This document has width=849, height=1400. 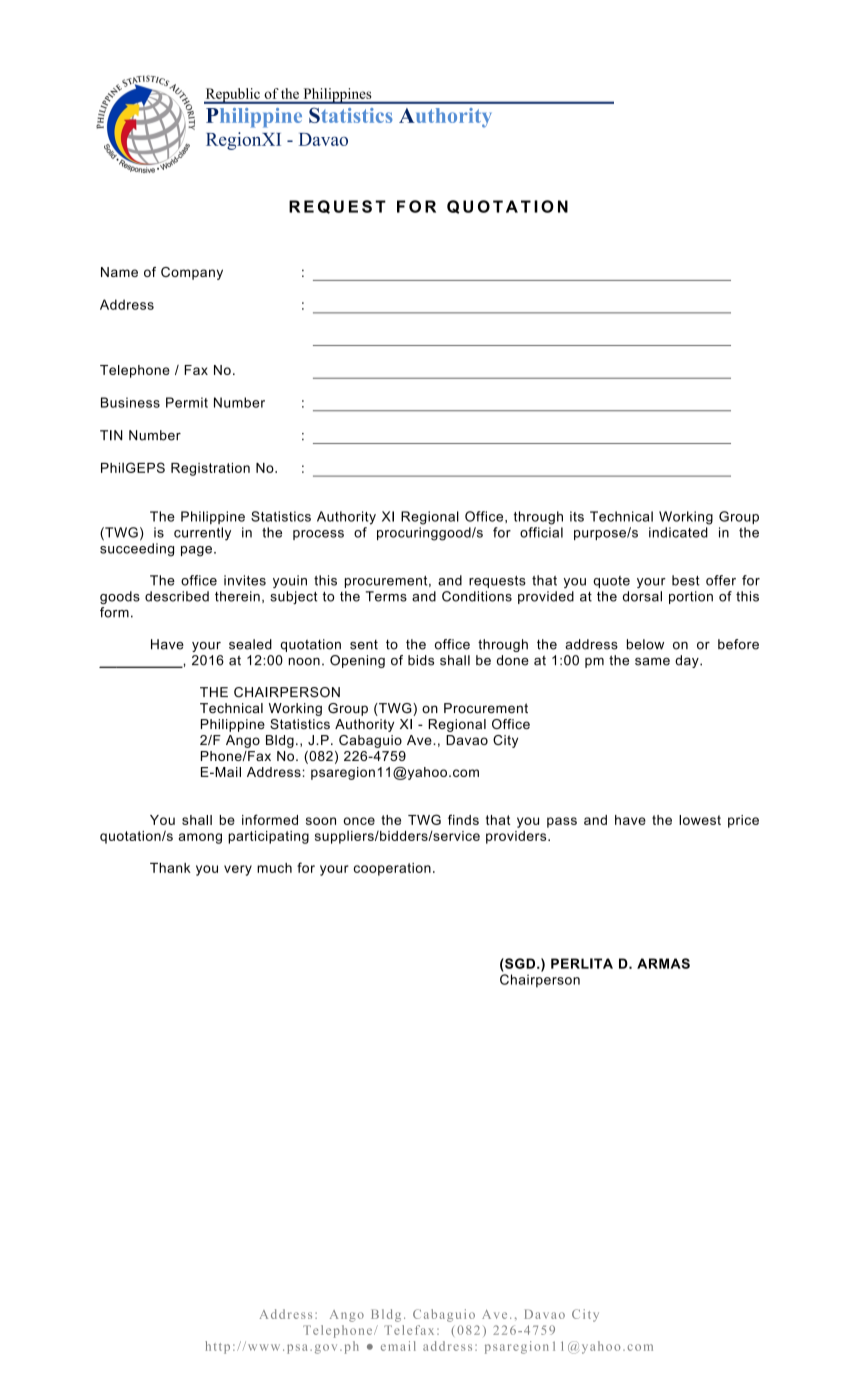 I want to click on described, so click(x=177, y=596).
